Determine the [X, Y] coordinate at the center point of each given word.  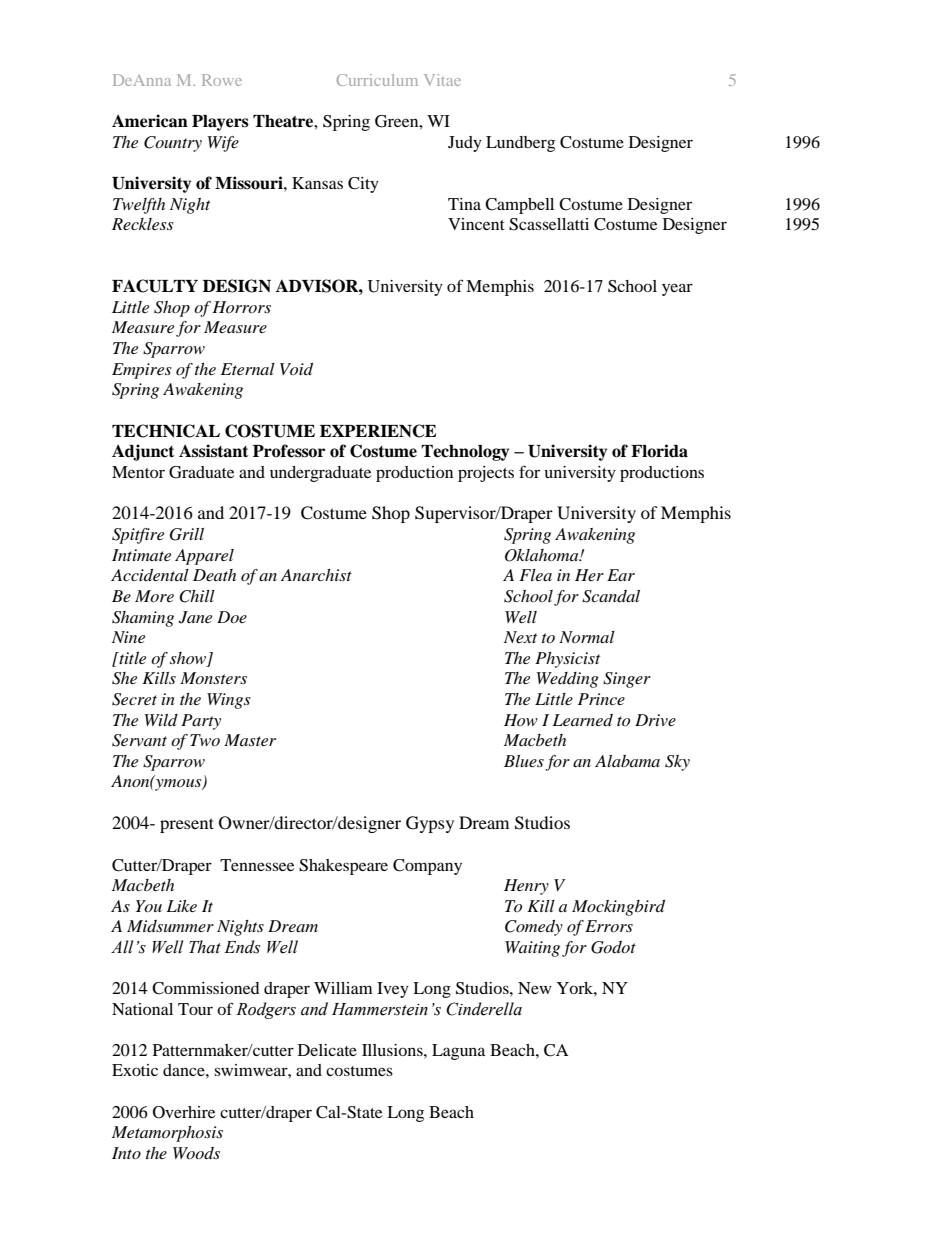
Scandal [611, 596]
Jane [195, 617]
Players [220, 123]
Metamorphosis [167, 1134]
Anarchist [316, 575]
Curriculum [377, 80]
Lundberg [520, 144]
